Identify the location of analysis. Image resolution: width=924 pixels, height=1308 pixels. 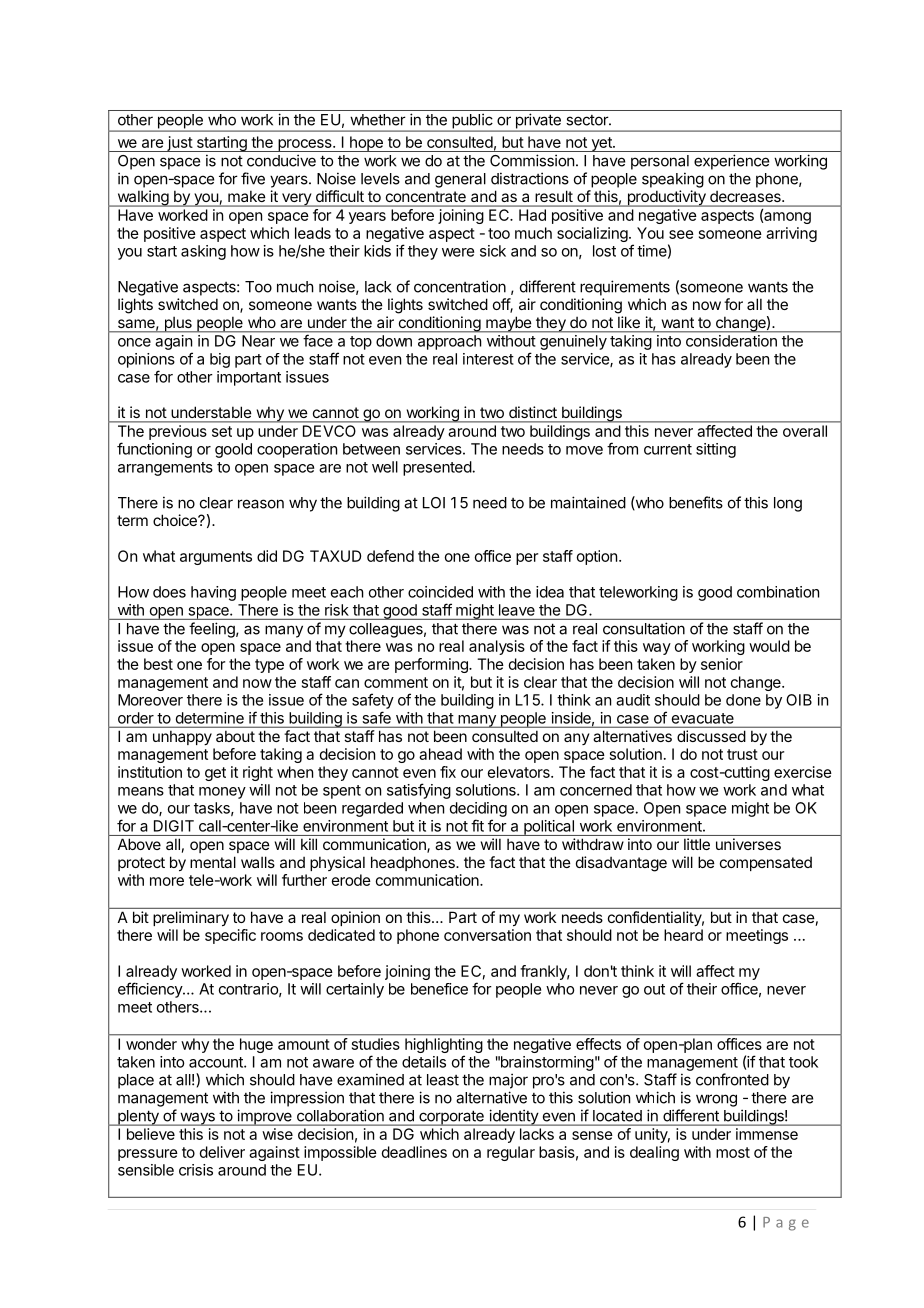
(497, 647).
